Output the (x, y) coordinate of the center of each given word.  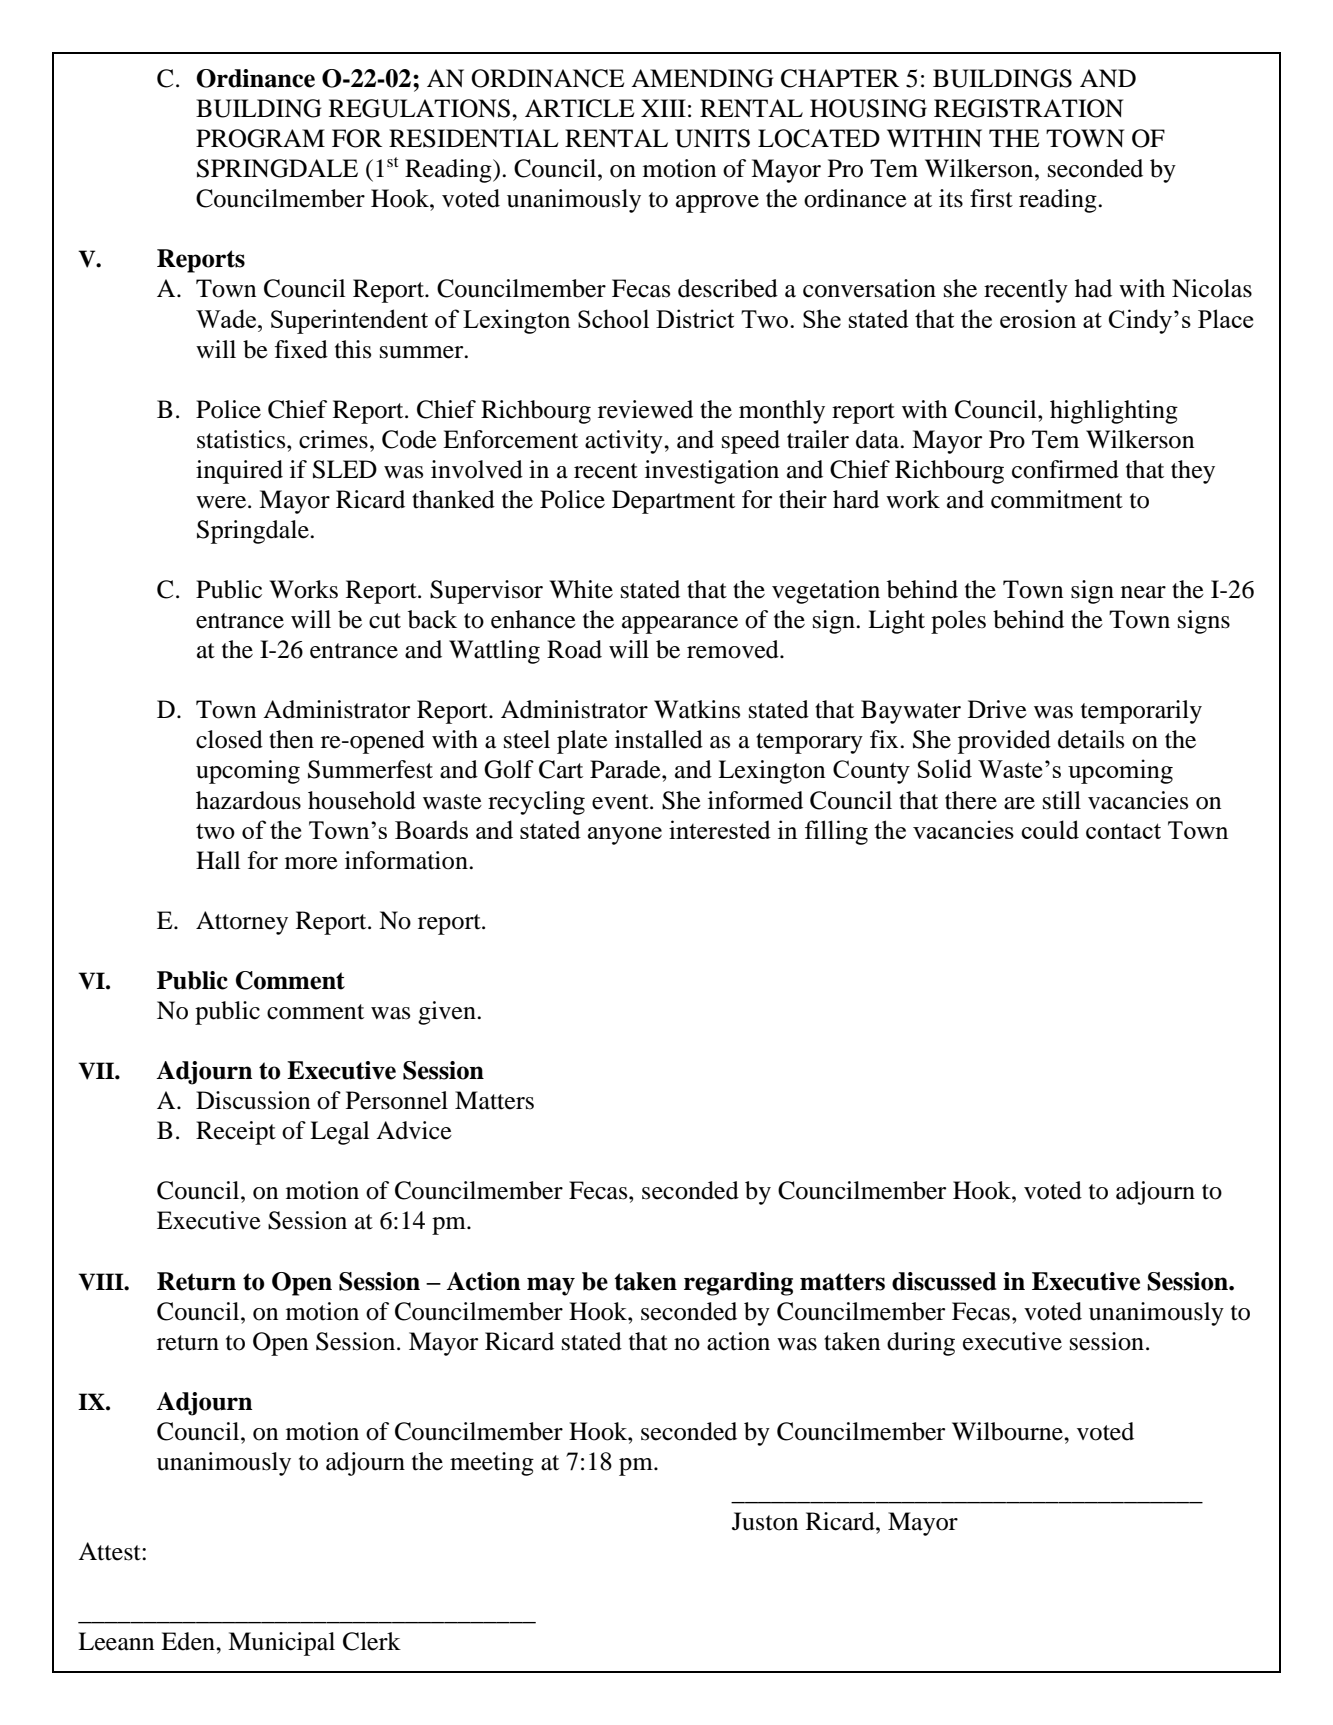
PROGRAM (260, 138)
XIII (663, 108)
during (921, 1344)
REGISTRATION (1028, 108)
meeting (492, 1464)
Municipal (281, 1644)
